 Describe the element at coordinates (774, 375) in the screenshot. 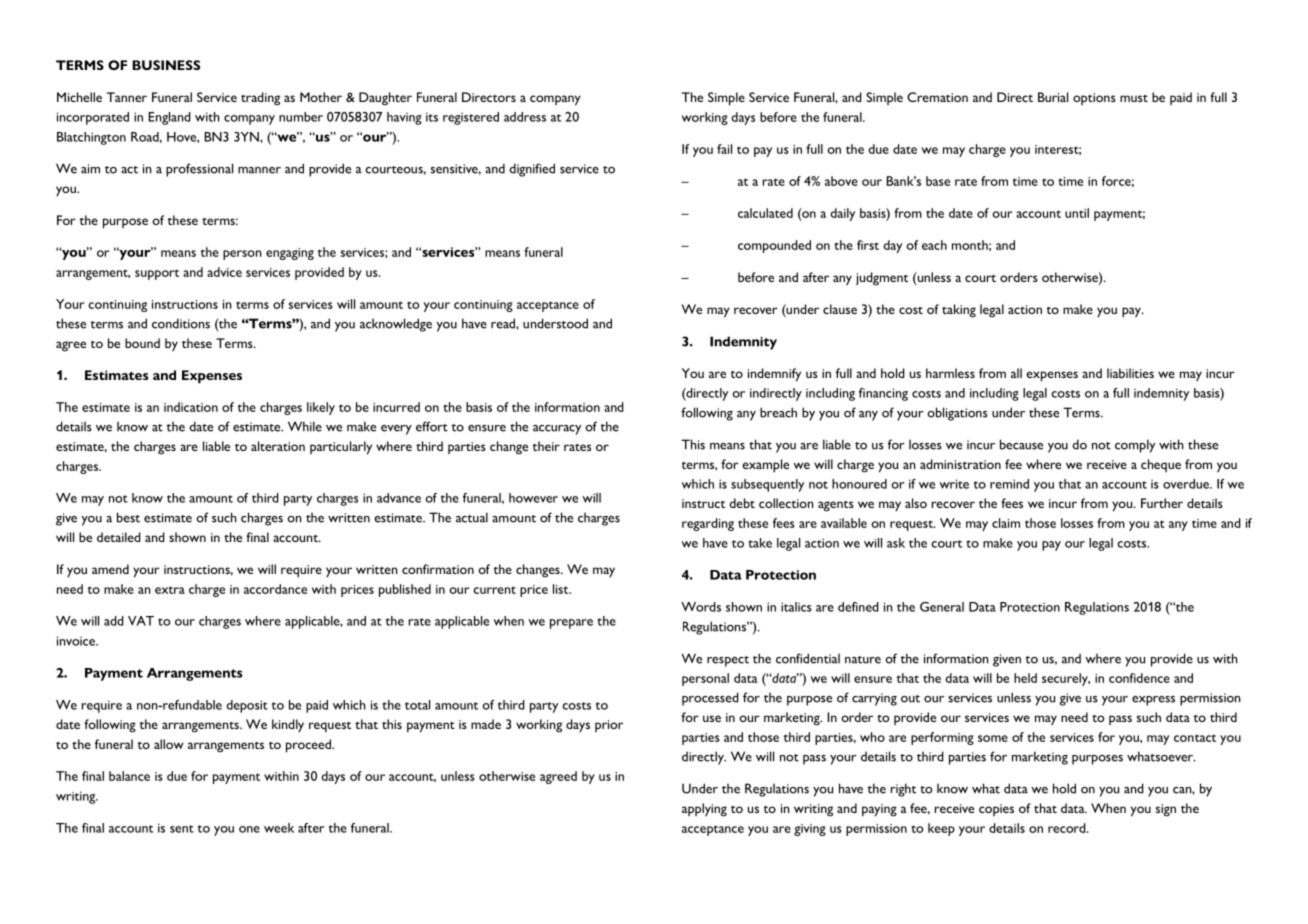

I see `indemnify` at that location.
